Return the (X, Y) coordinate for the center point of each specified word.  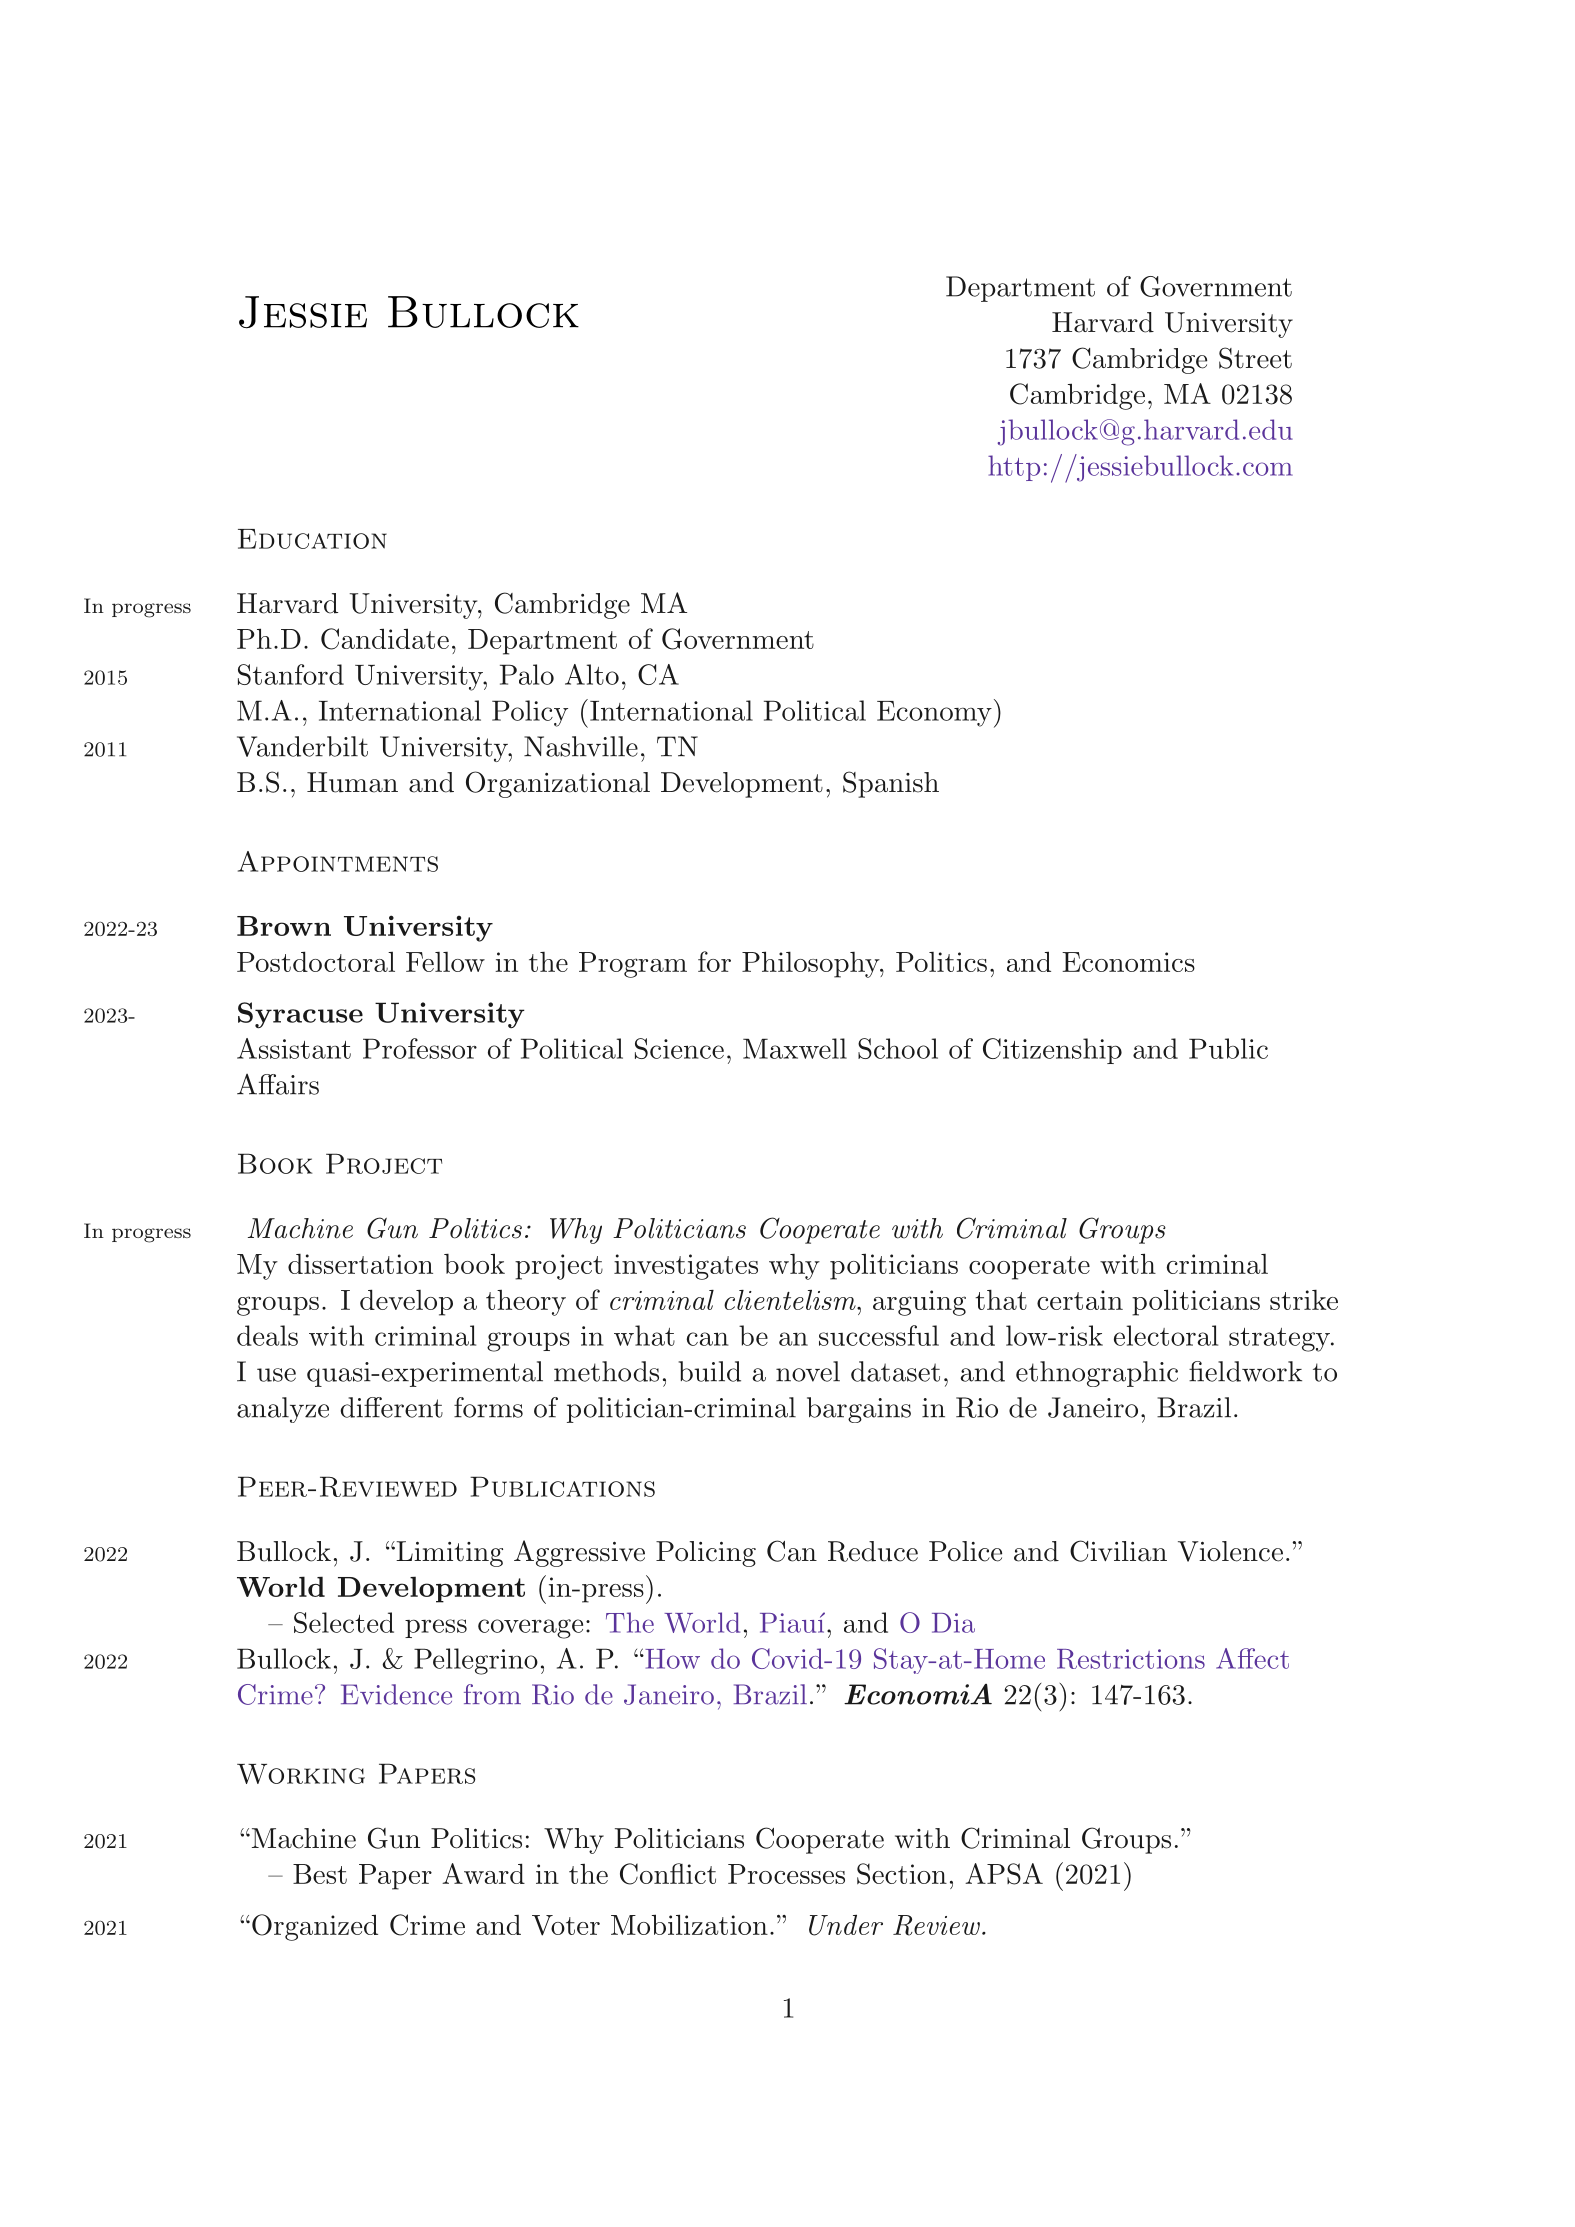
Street (1255, 358)
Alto (592, 674)
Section (902, 1874)
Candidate (385, 639)
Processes (786, 1874)
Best (320, 1874)
